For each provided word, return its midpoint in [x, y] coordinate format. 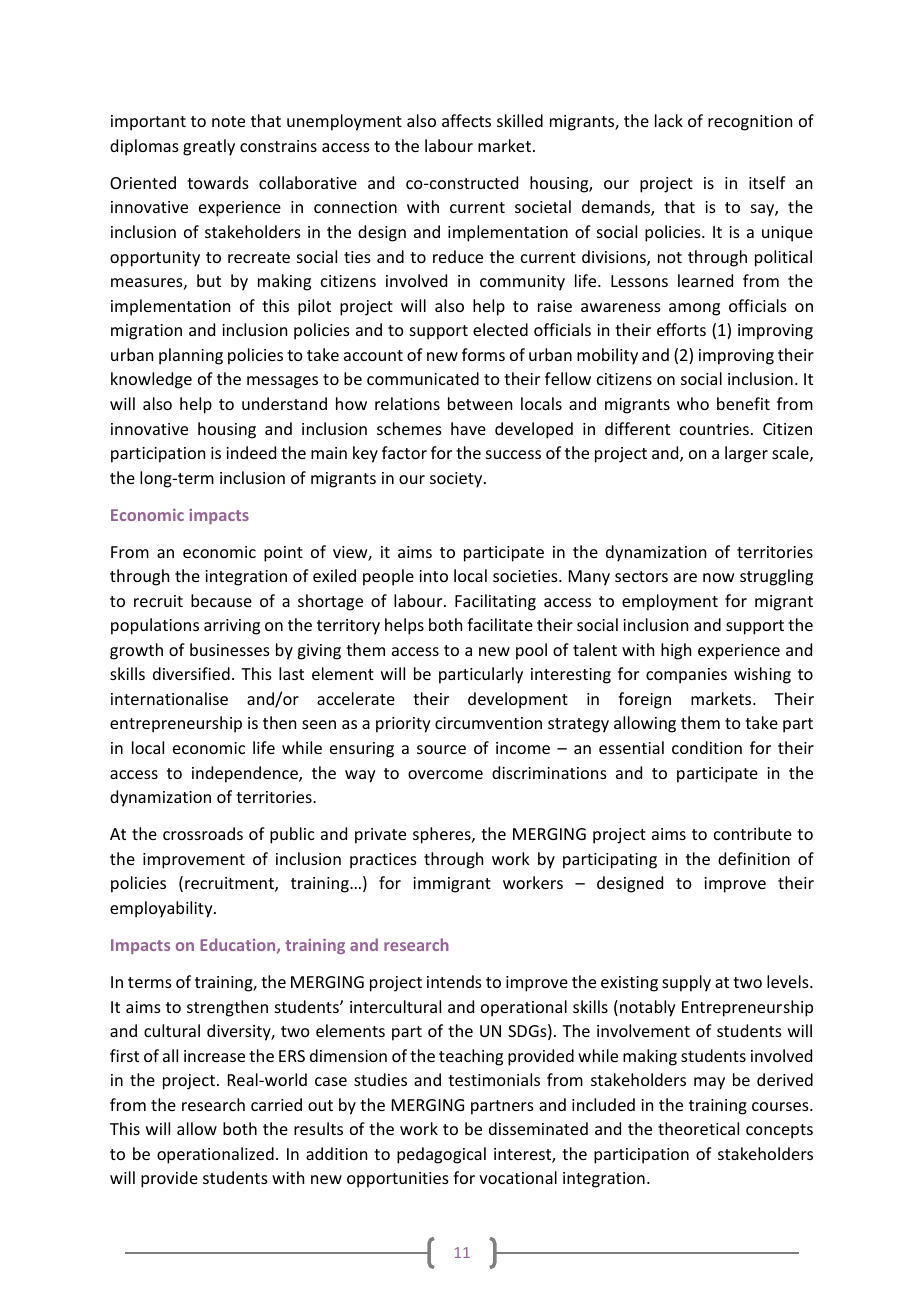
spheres [443, 835]
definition [754, 858]
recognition [750, 123]
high [676, 651]
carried [276, 1104]
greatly [209, 147]
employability [162, 909]
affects [466, 120]
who [693, 403]
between [480, 403]
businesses [230, 649]
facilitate [500, 624]
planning [191, 356]
